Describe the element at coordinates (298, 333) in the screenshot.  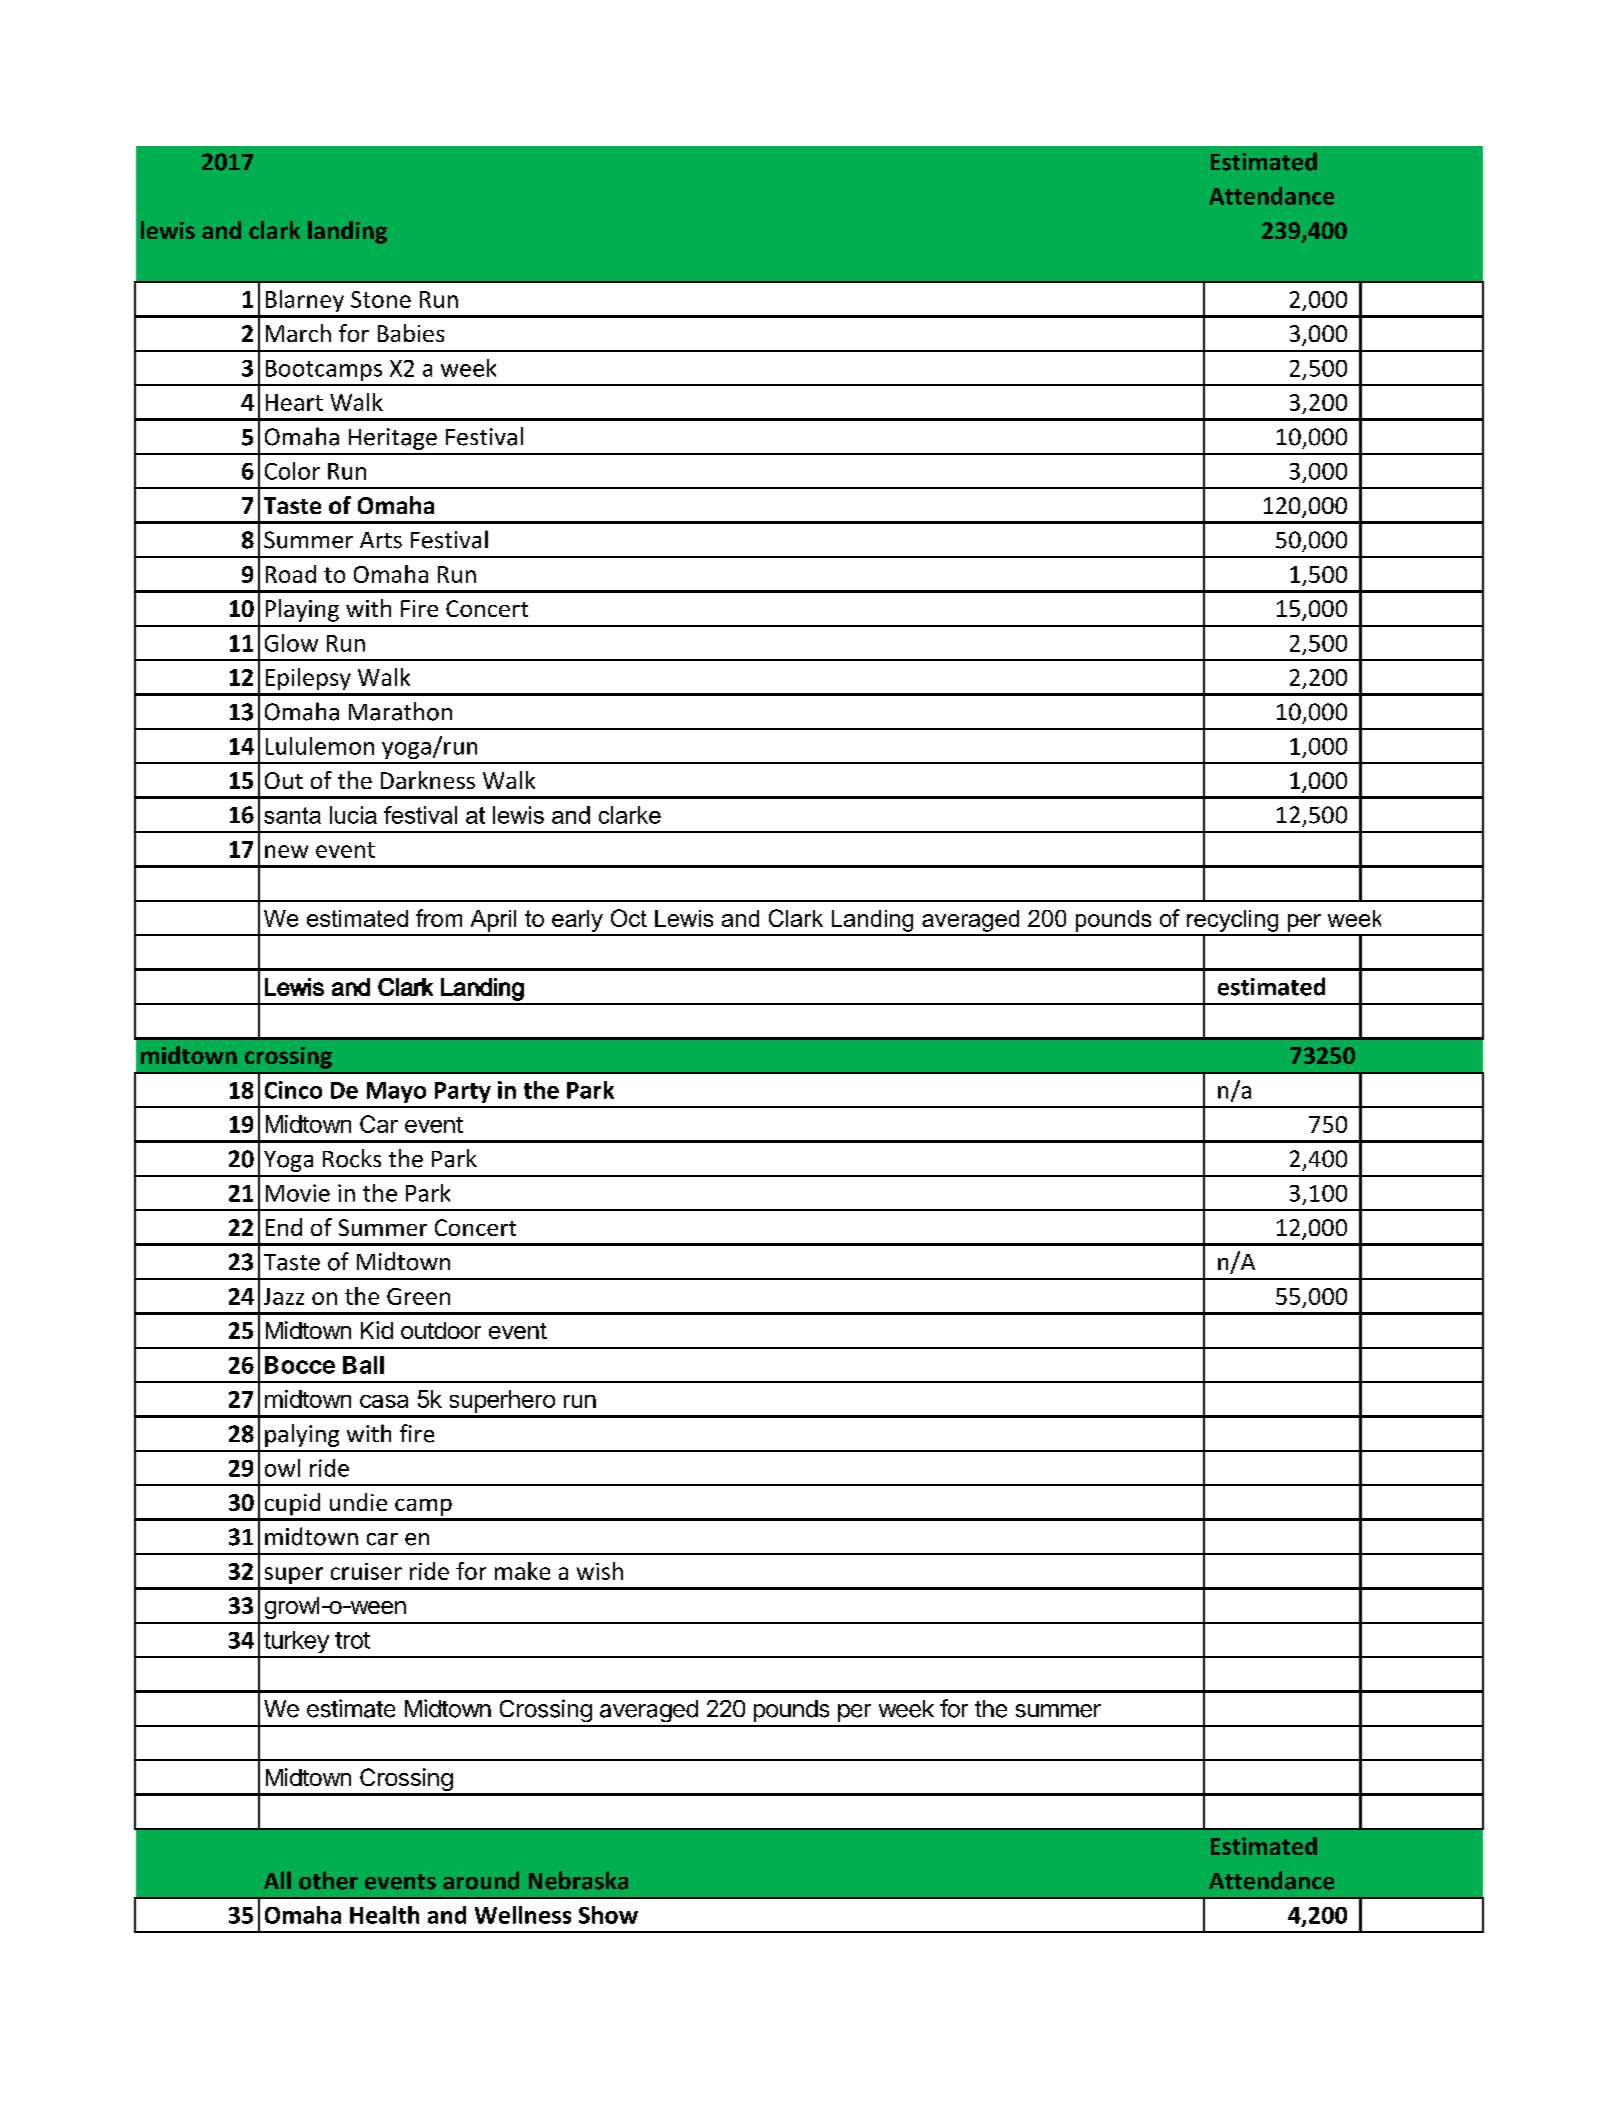
I see `March` at that location.
